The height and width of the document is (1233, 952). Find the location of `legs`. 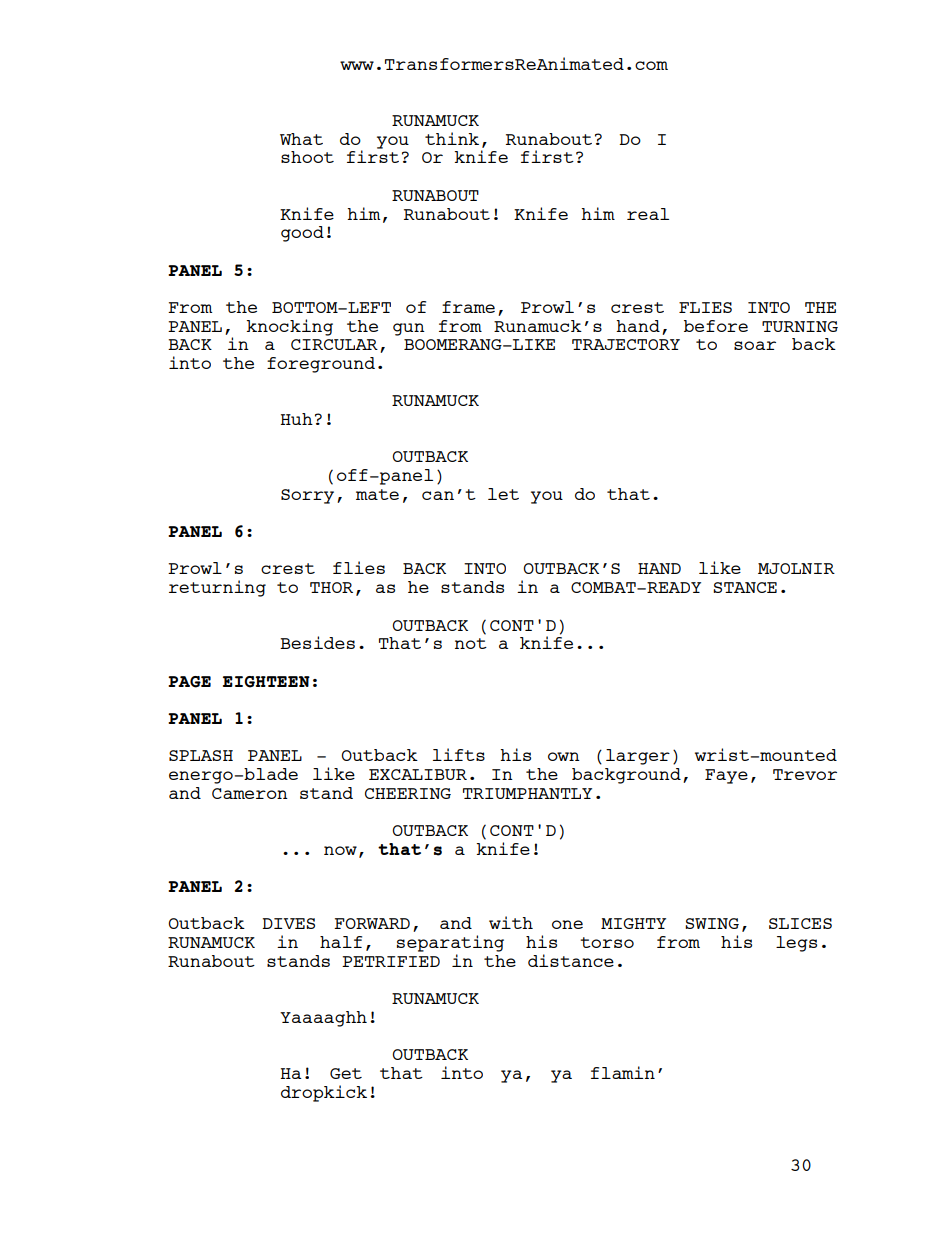

legs is located at coordinates (796, 944).
